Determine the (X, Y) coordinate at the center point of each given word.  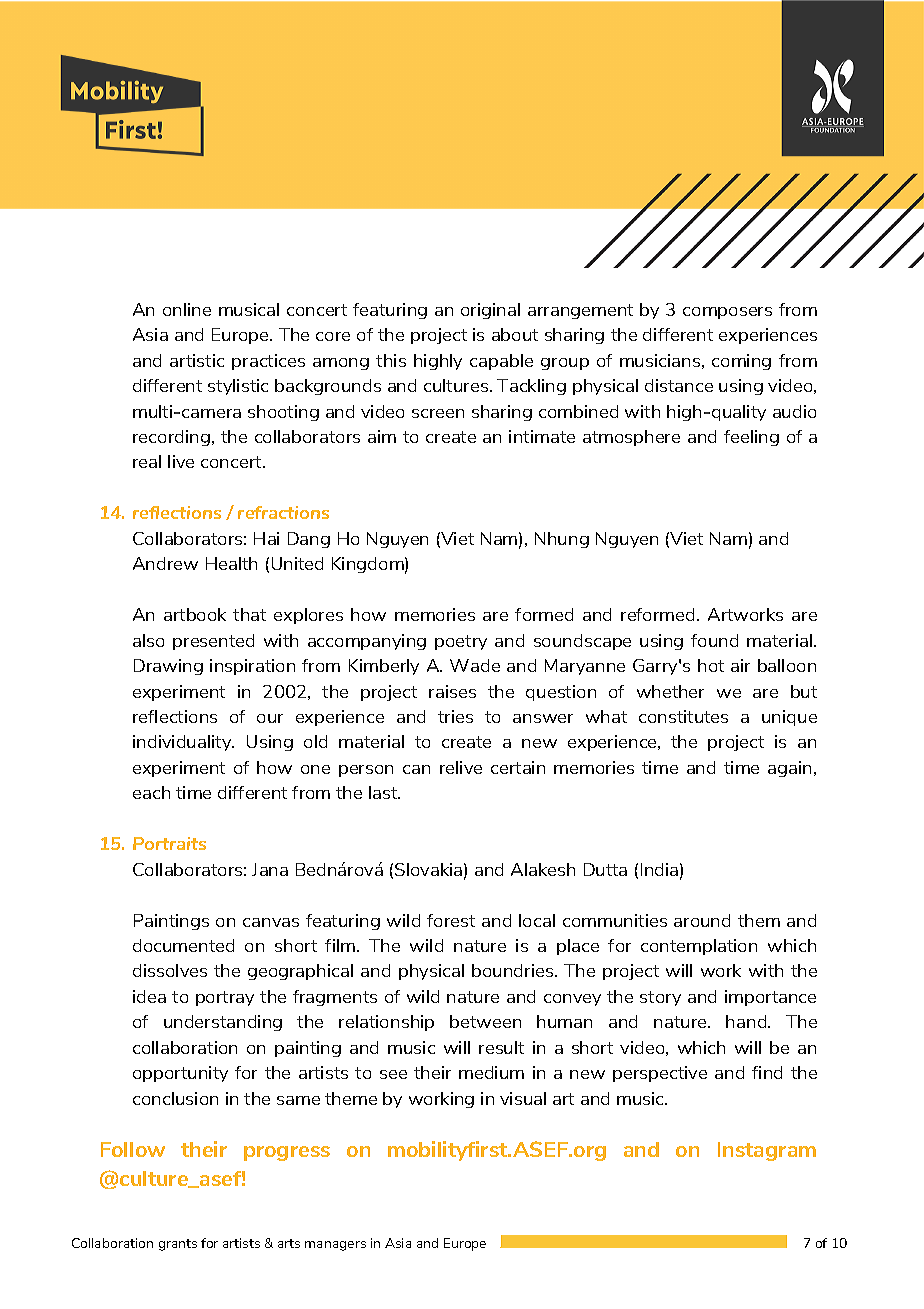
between (485, 1021)
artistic (197, 360)
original (490, 311)
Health (231, 563)
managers (335, 1246)
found (714, 640)
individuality (183, 743)
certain (518, 767)
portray (225, 998)
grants (178, 1245)
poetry (461, 642)
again (791, 769)
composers (727, 313)
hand (747, 1021)
